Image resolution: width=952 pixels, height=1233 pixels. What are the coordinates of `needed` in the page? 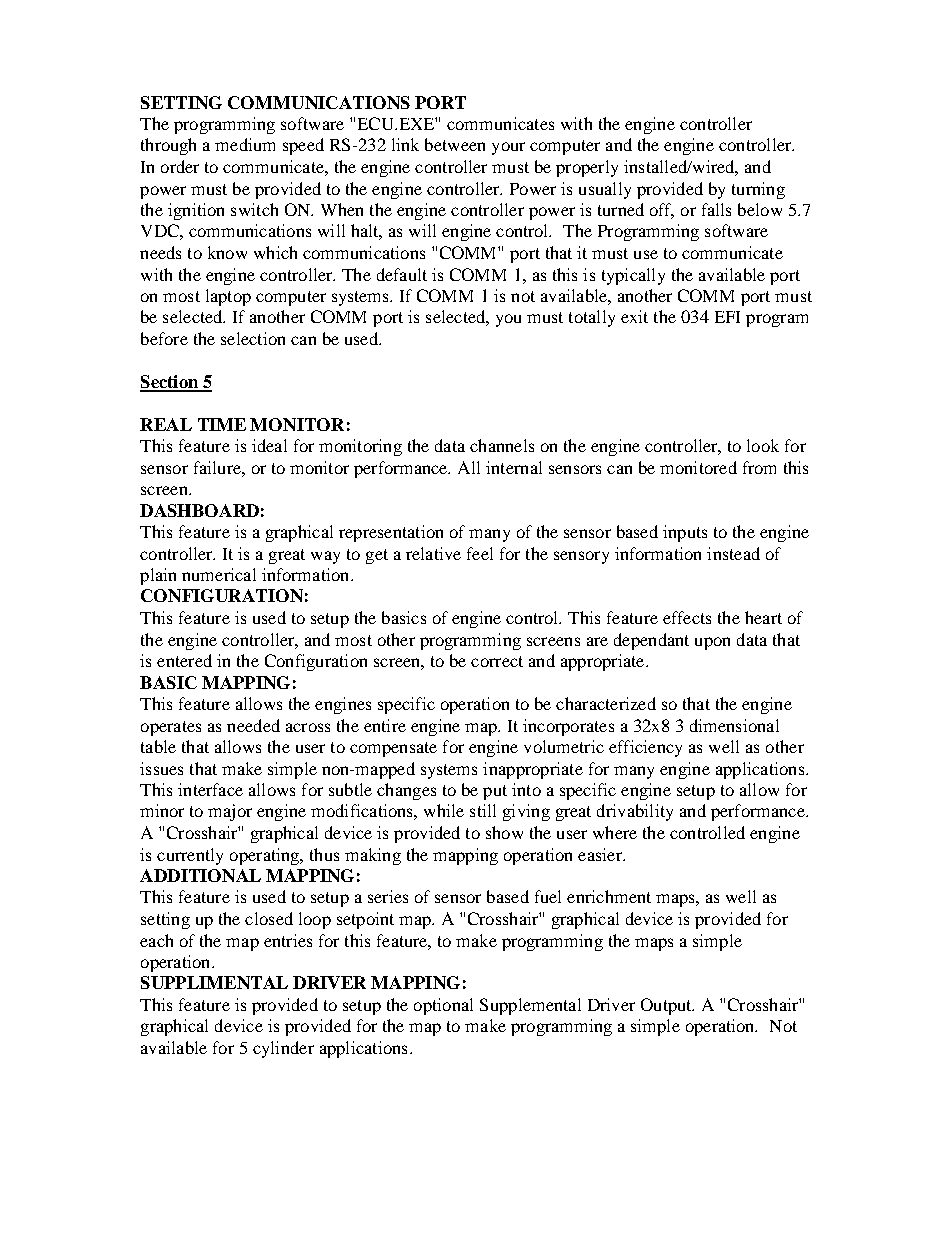 It's located at (253, 725).
